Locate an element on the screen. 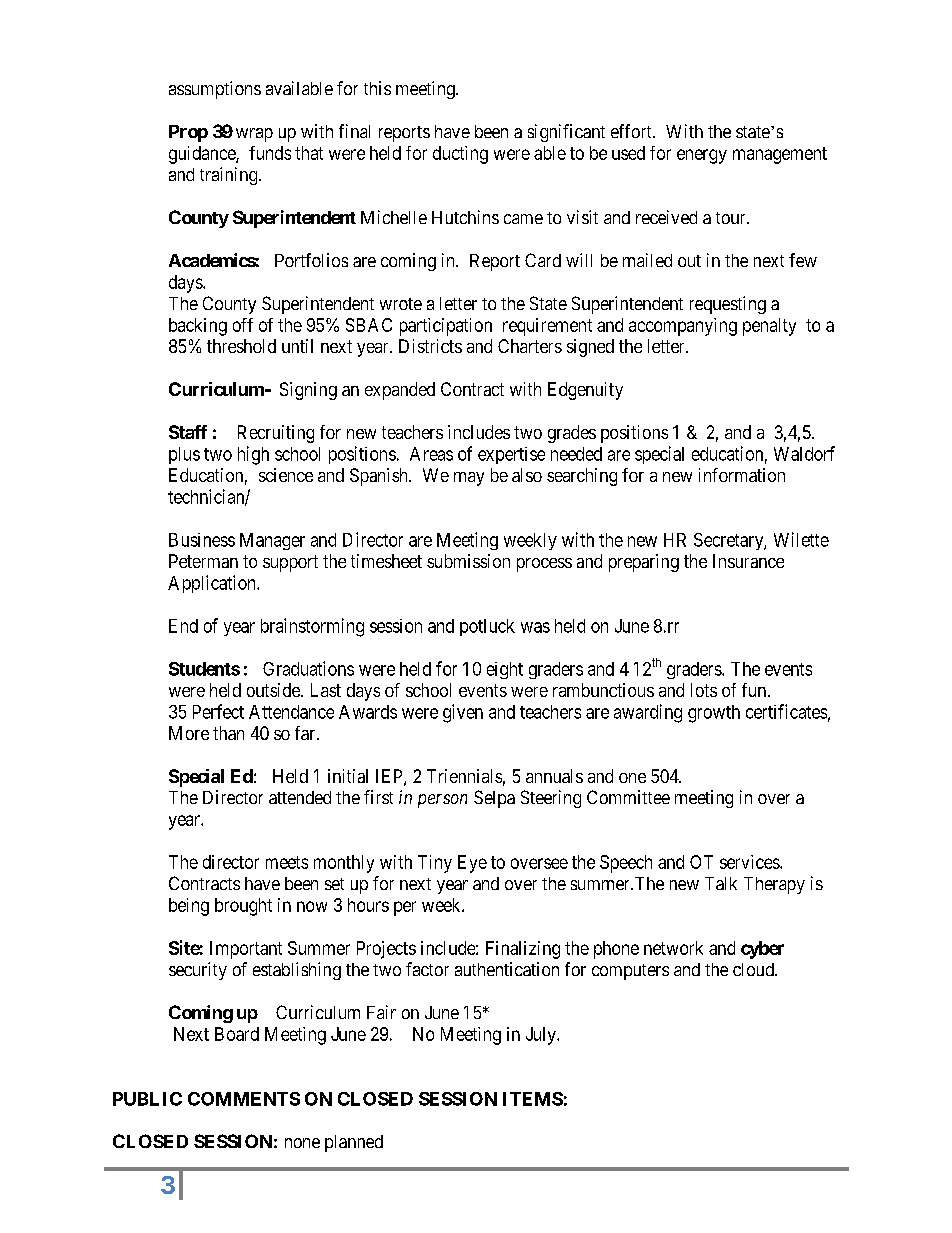 This screenshot has height=1233, width=952. services is located at coordinates (750, 862).
